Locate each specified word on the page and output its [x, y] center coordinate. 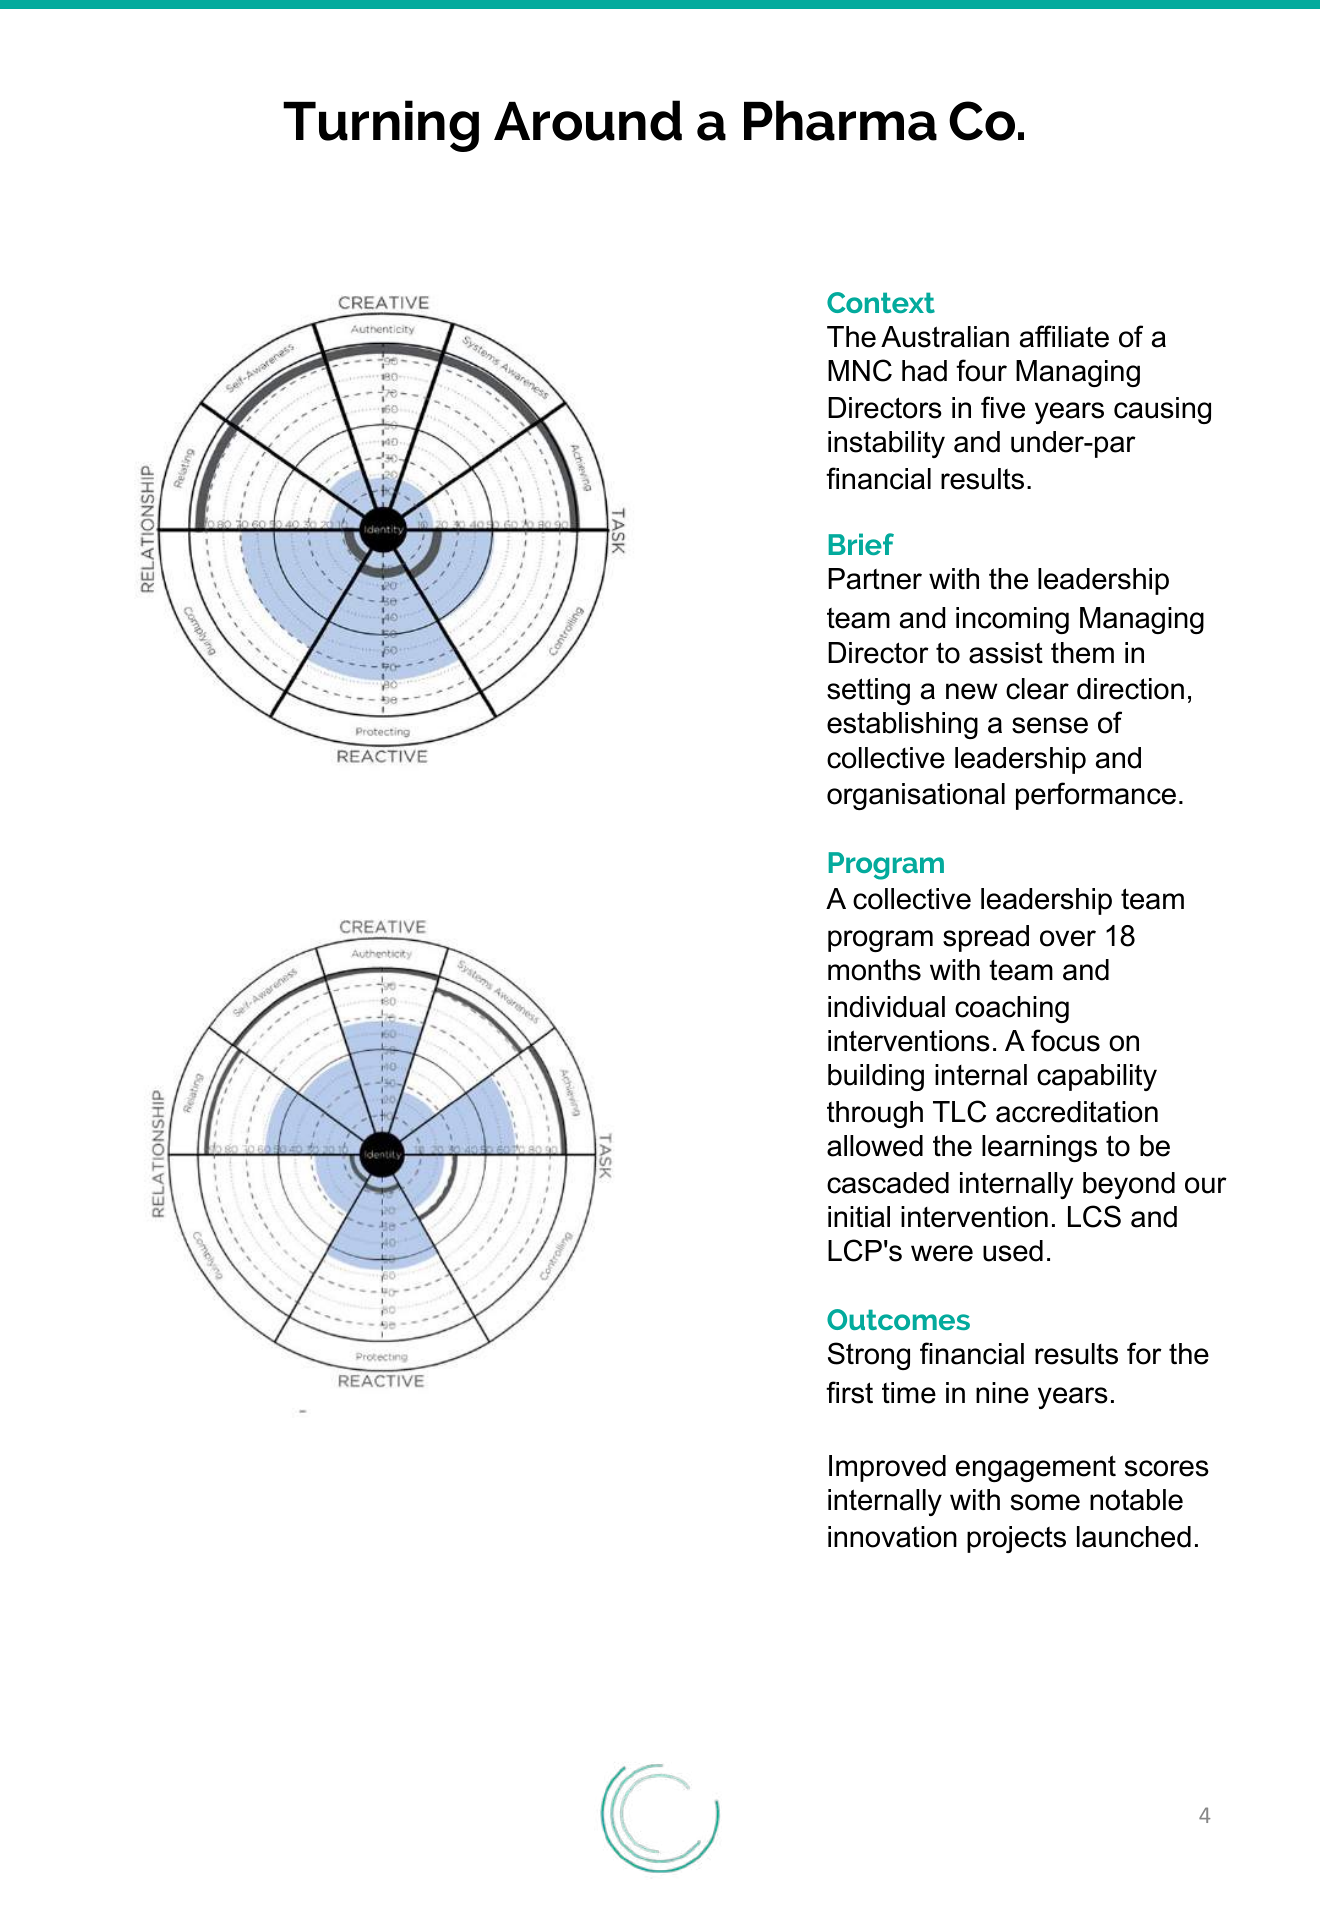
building [876, 1077]
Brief [861, 544]
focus [1065, 1040]
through [875, 1114]
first [849, 1392]
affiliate [1064, 336]
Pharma [840, 120]
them [1082, 653]
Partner [875, 579]
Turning [381, 126]
